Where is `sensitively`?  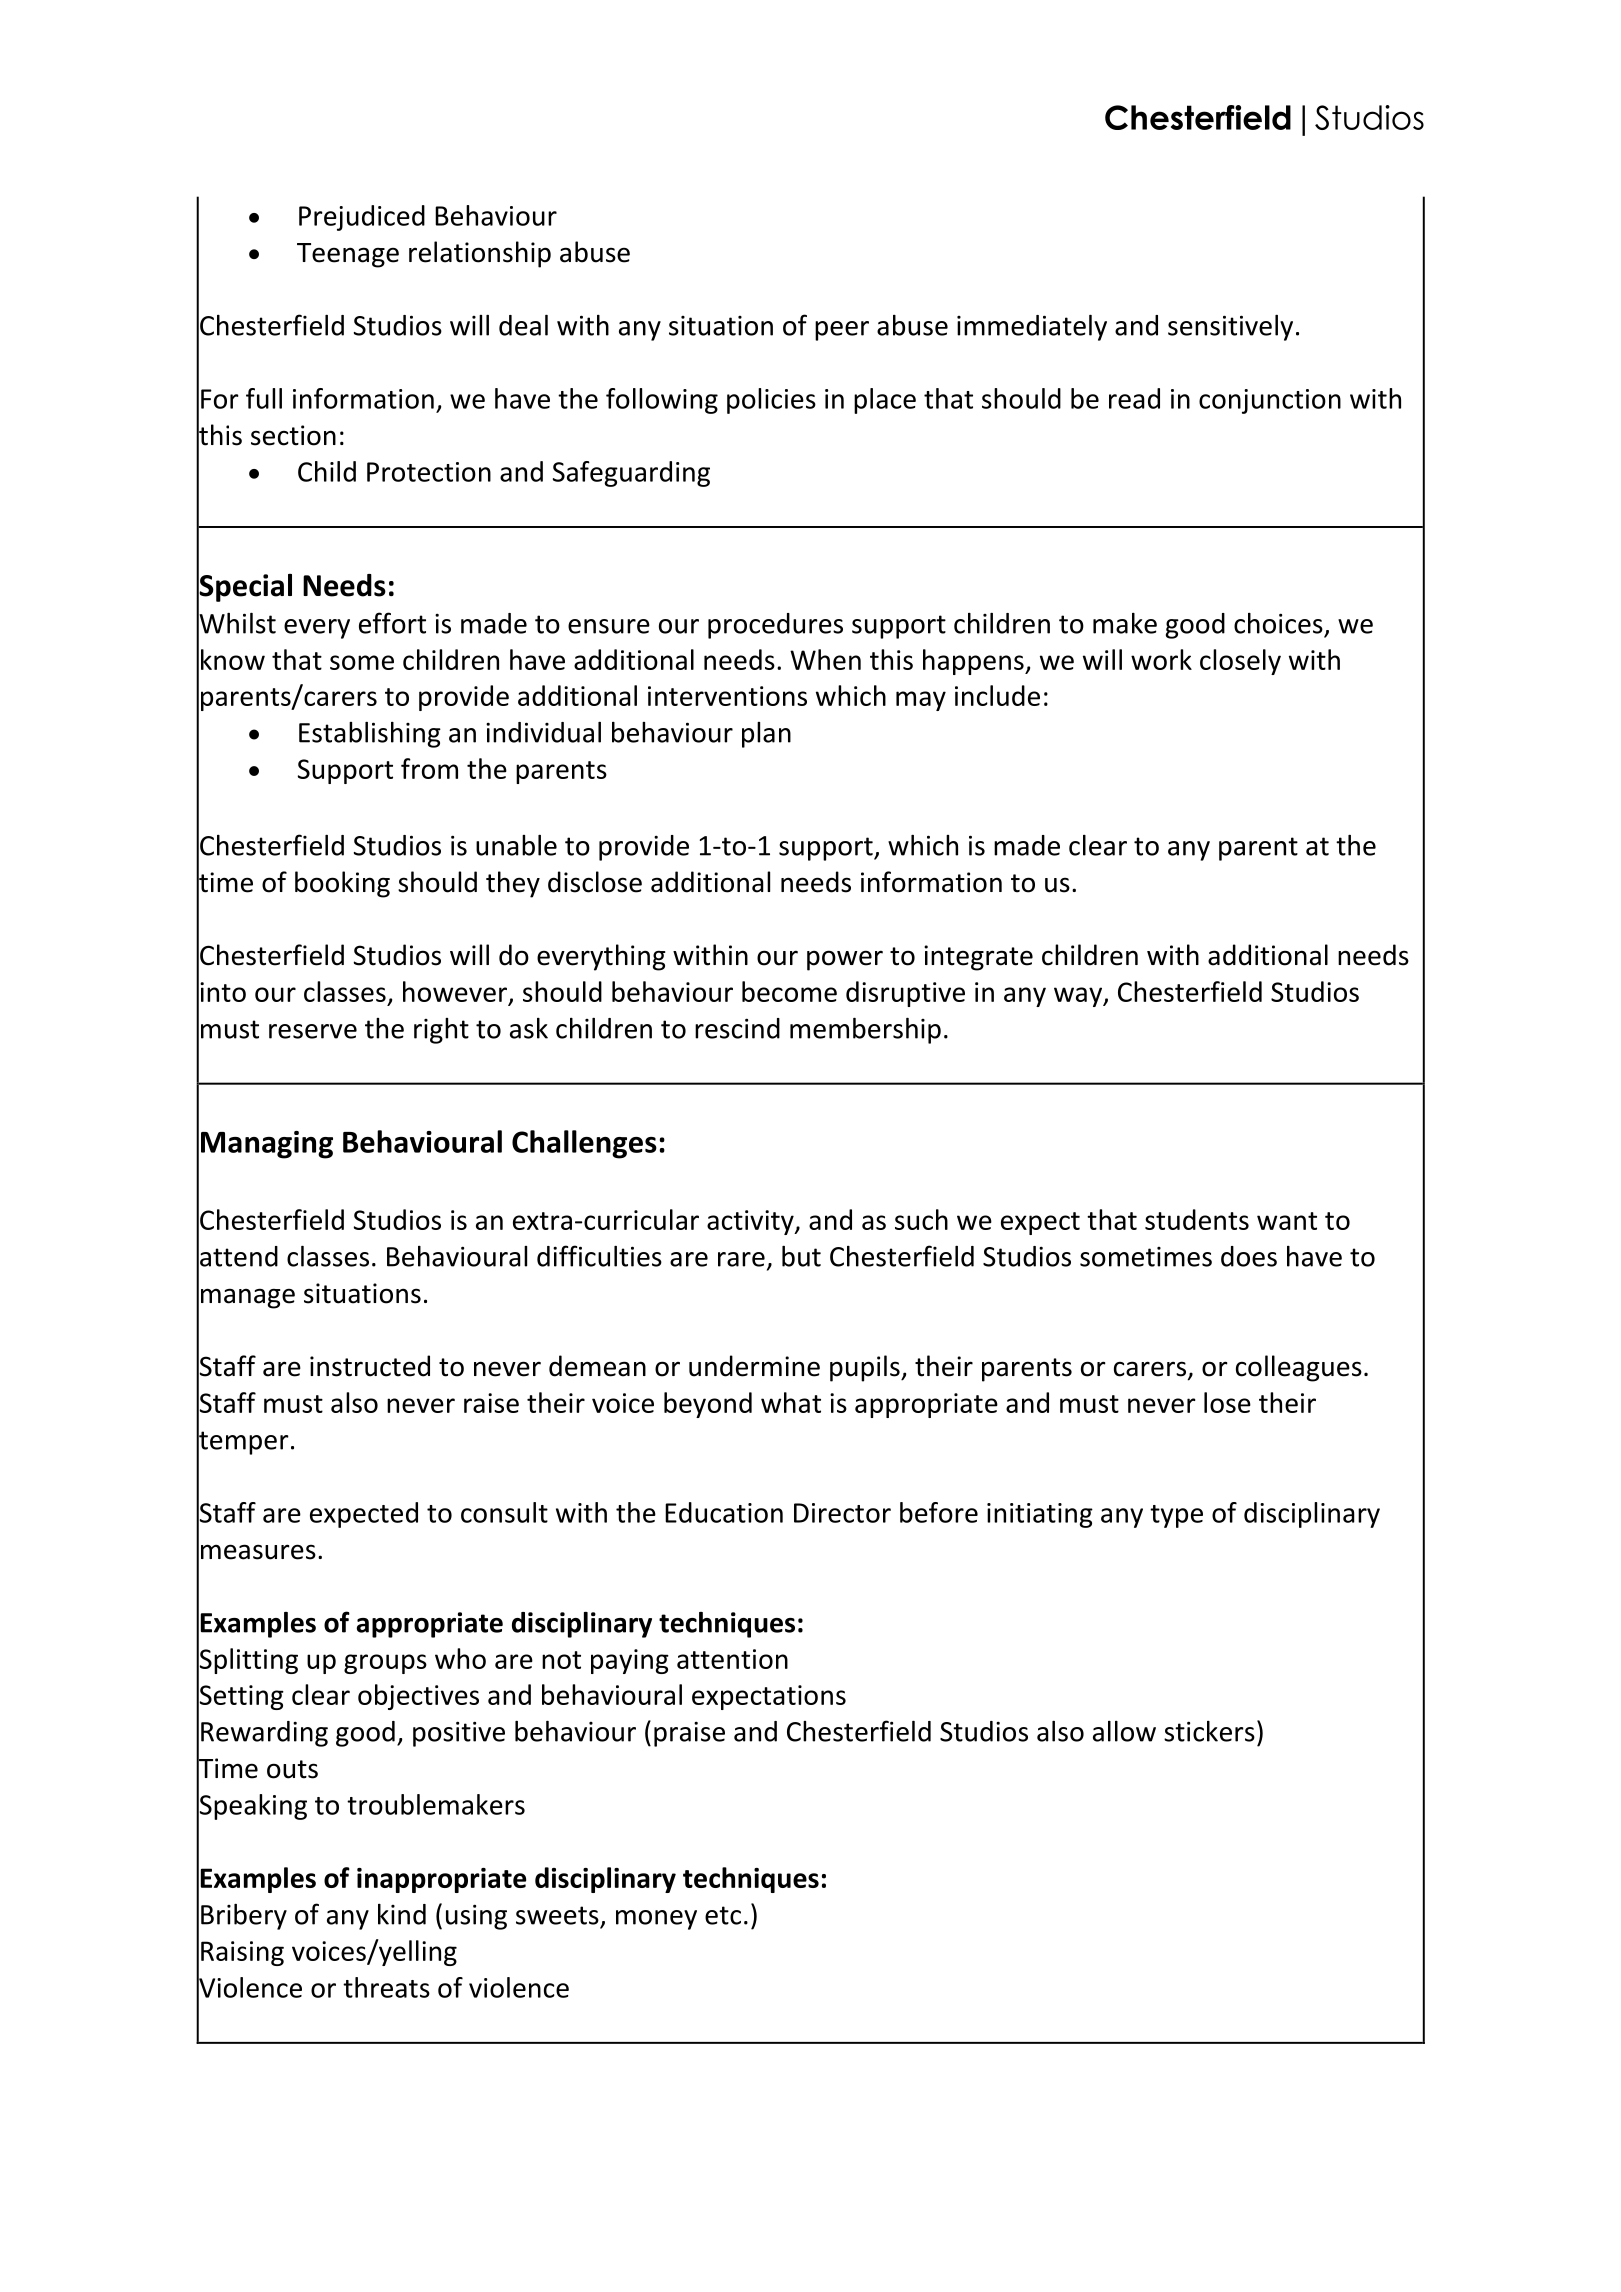
sensitively is located at coordinates (1230, 328).
